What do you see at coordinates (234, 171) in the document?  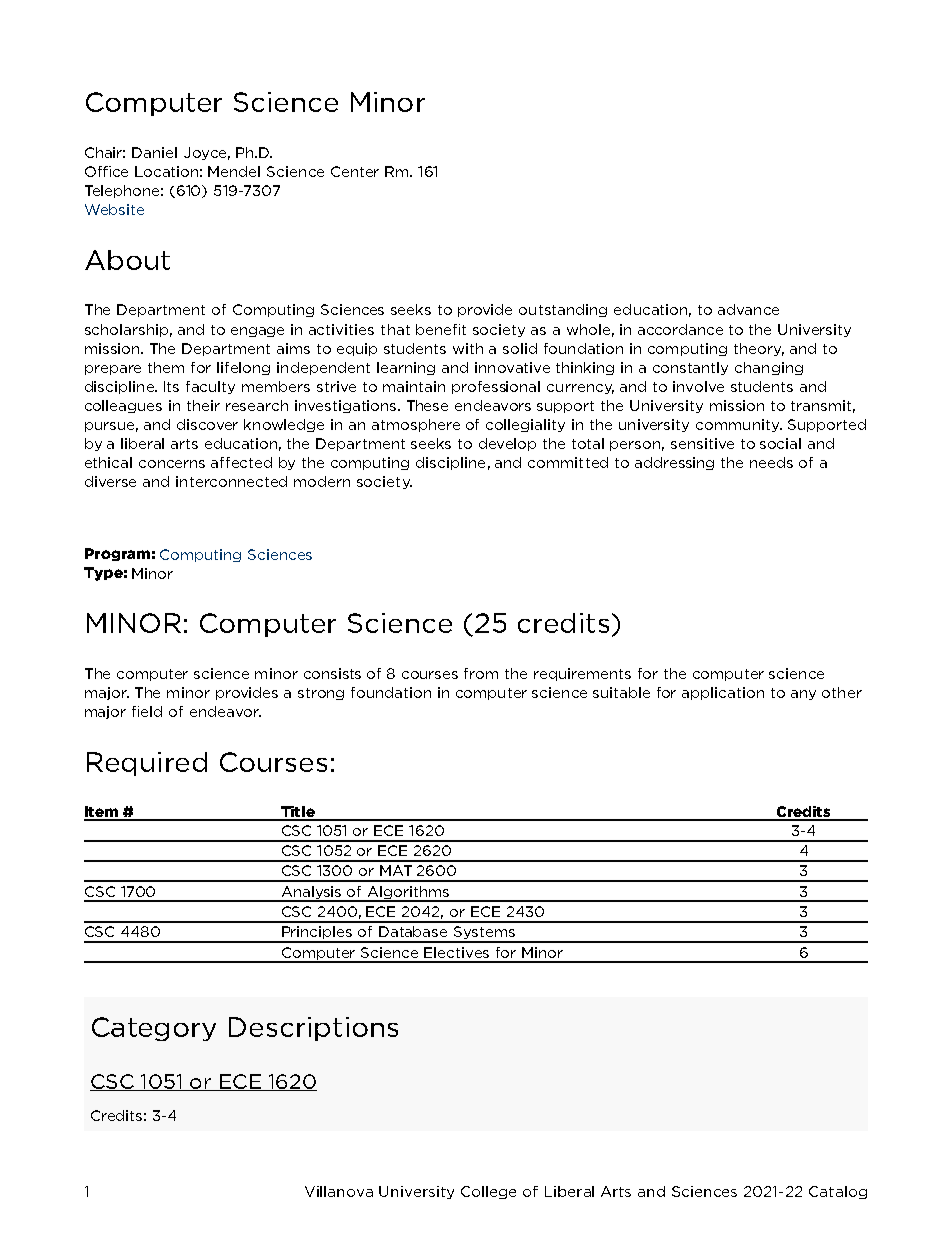 I see `Mendel` at bounding box center [234, 171].
